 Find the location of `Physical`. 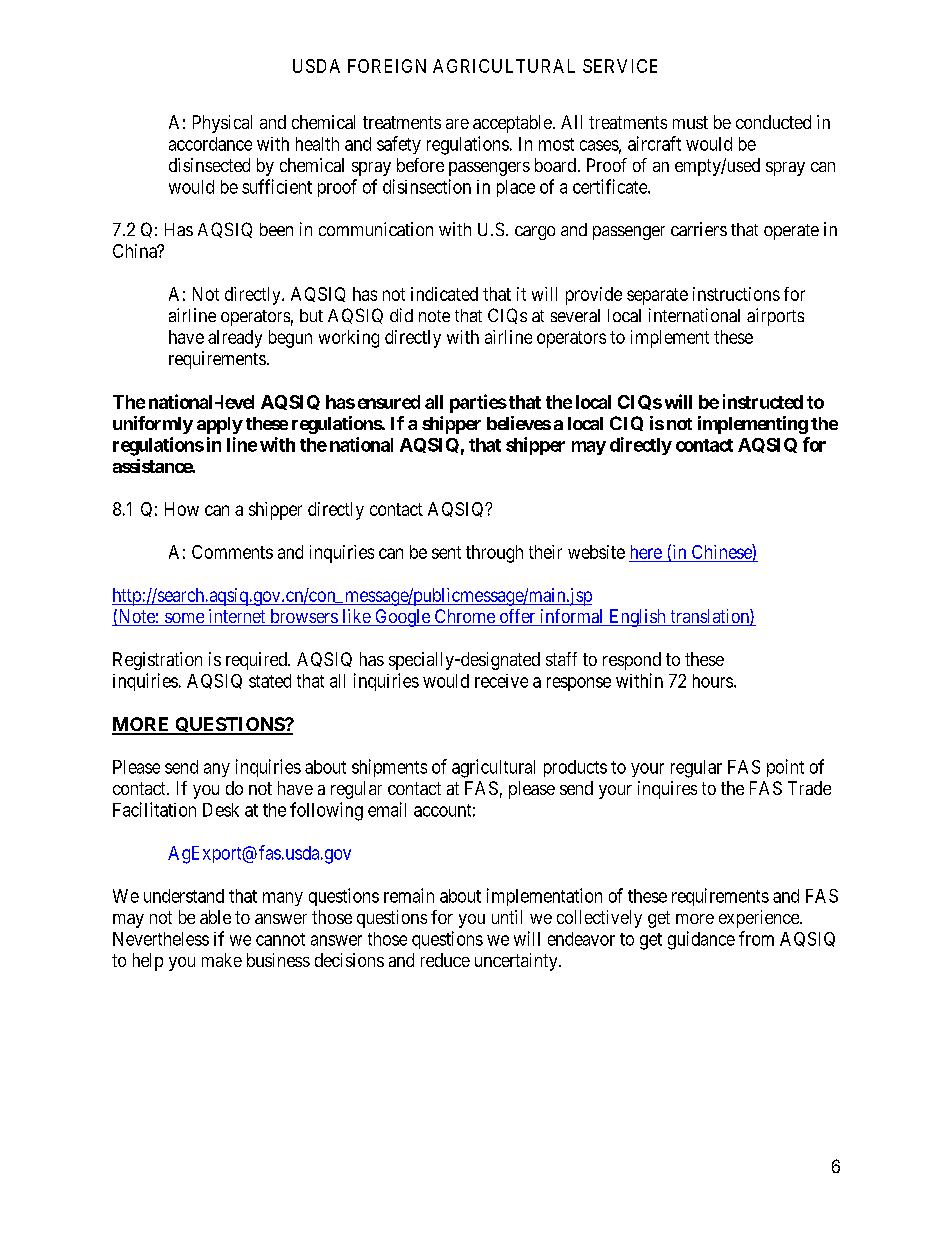

Physical is located at coordinates (222, 124).
